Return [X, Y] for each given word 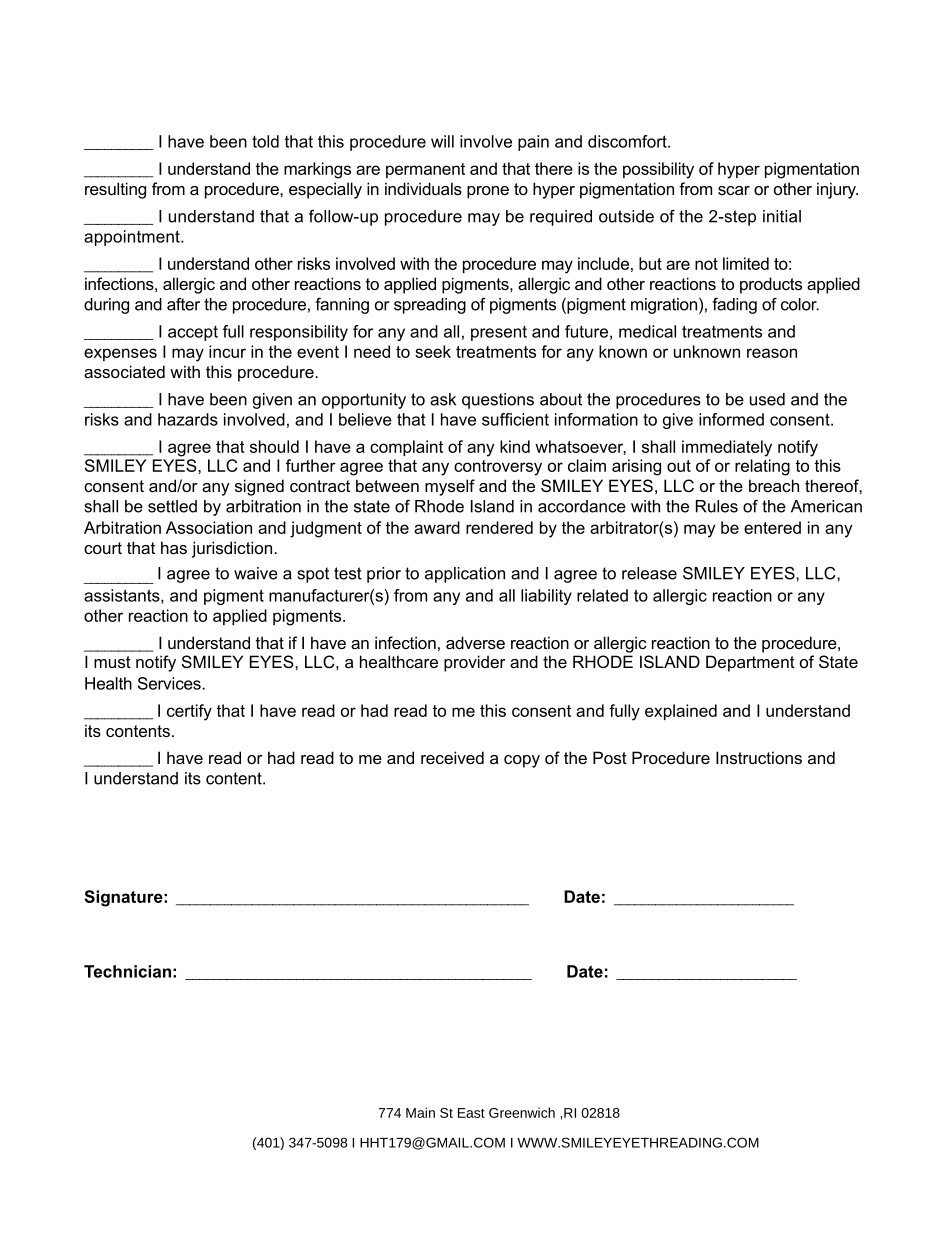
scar [734, 190]
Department [750, 663]
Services [170, 683]
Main [420, 1112]
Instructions [759, 757]
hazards [188, 419]
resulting [115, 190]
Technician [127, 971]
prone [488, 192]
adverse [475, 642]
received [452, 757]
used [767, 399]
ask [443, 399]
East [471, 1113]
